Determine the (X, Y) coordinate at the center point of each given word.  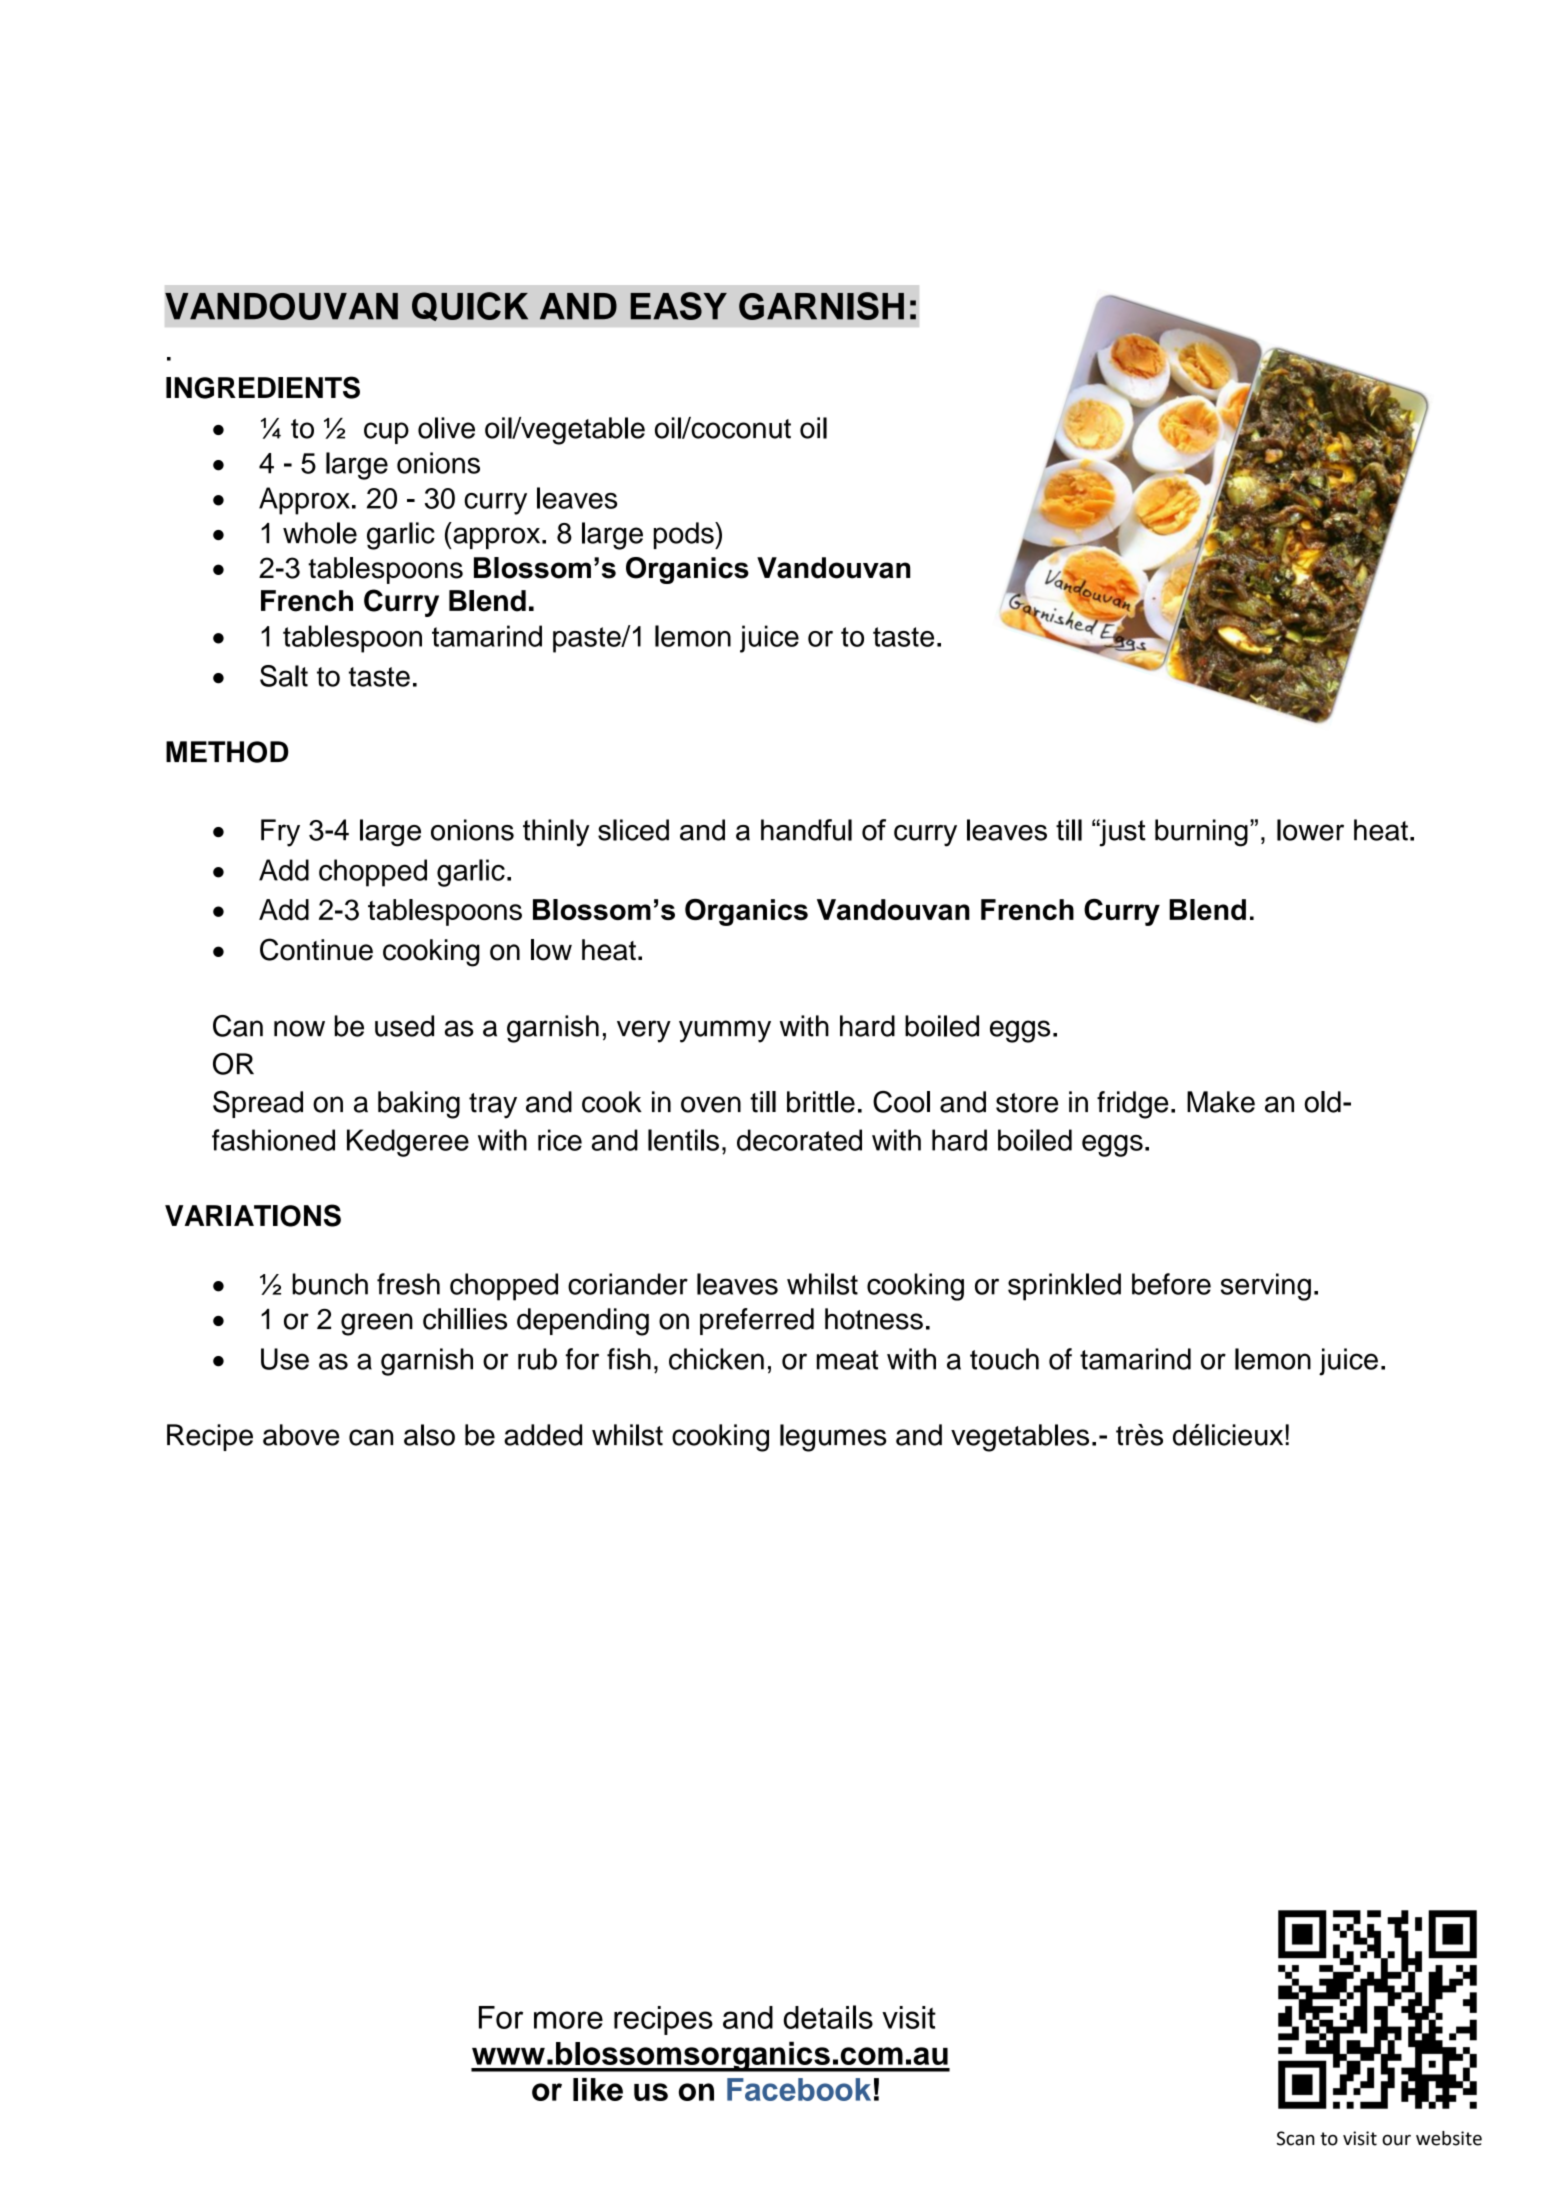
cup (386, 433)
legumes (833, 1438)
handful (806, 830)
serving (1266, 1287)
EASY (678, 306)
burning (1201, 833)
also (429, 1435)
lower (1310, 830)
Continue (316, 949)
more (568, 2020)
